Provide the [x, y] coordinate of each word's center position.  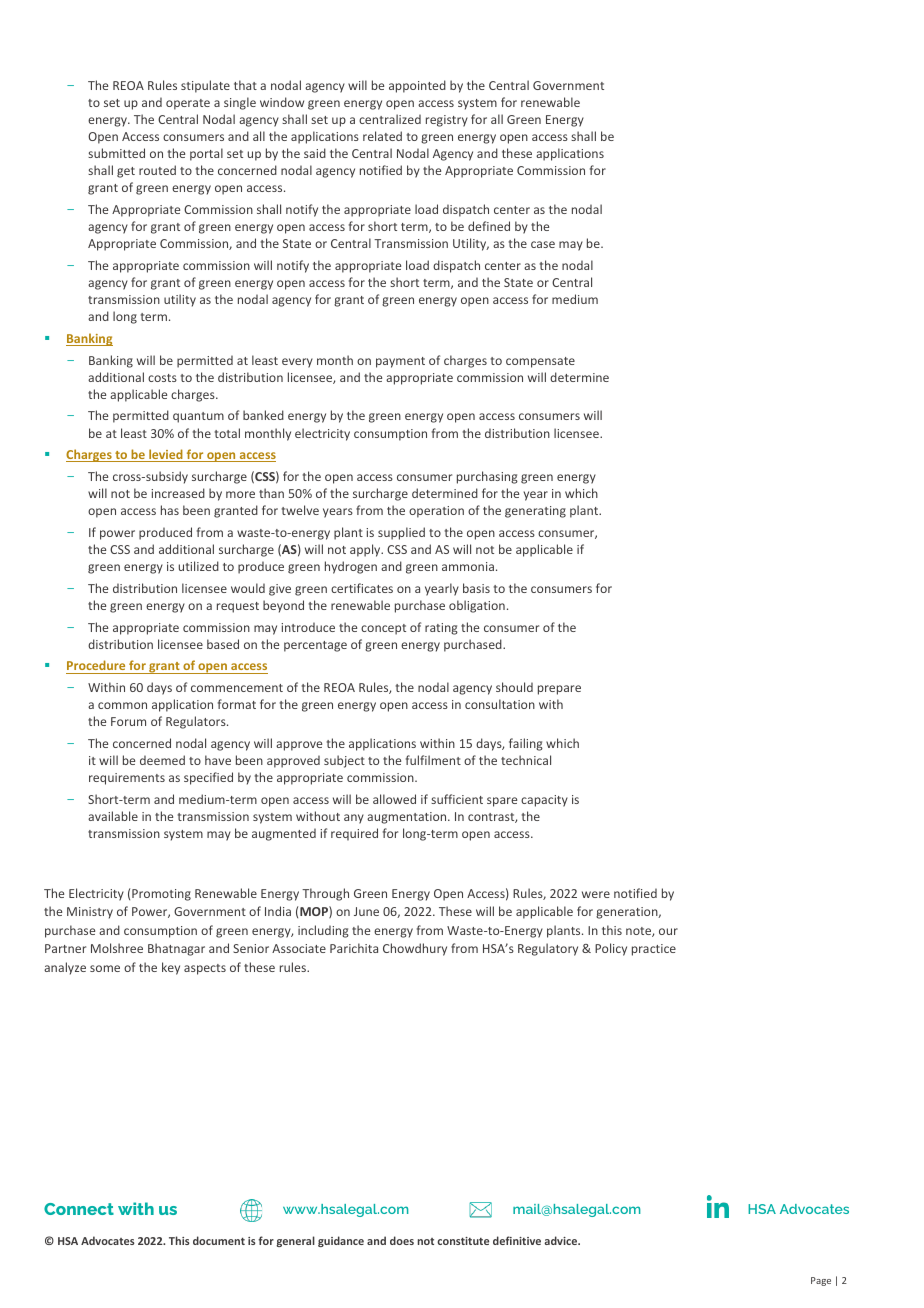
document [219, 1240]
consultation [500, 704]
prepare [559, 690]
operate [188, 104]
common [122, 705]
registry [447, 121]
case [543, 244]
